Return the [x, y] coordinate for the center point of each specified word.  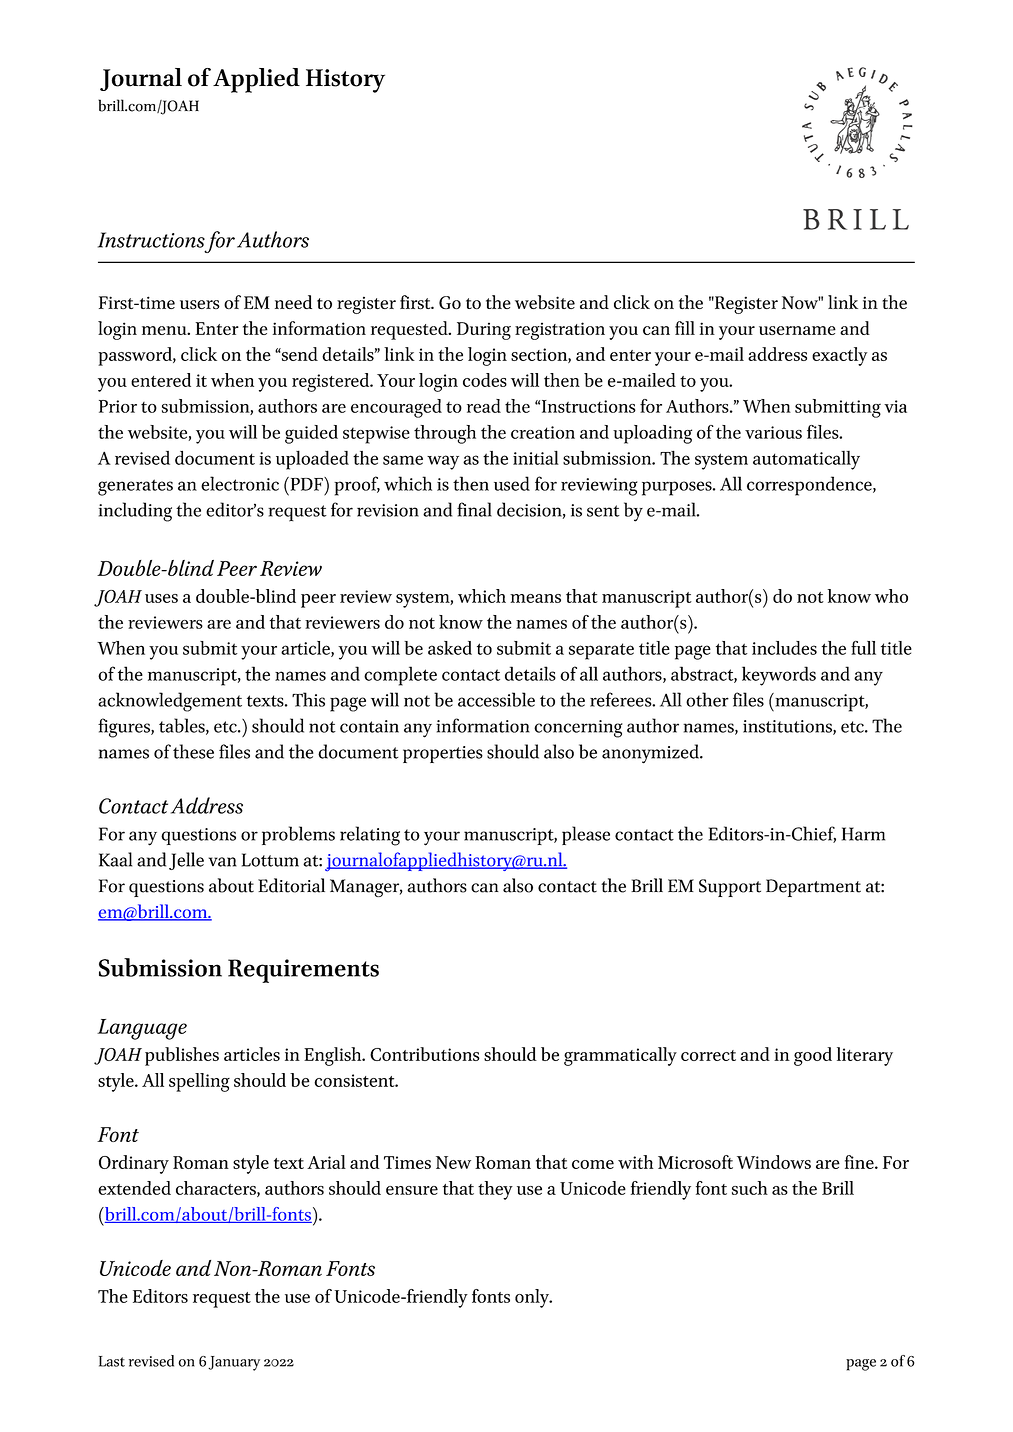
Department [813, 888]
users [200, 304]
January [234, 1363]
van [223, 862]
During [484, 331]
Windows [774, 1162]
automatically [806, 460]
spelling [199, 1082]
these [193, 751]
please [586, 835]
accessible [496, 699]
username [797, 330]
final [474, 509]
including [135, 512]
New [453, 1162]
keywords [779, 676]
